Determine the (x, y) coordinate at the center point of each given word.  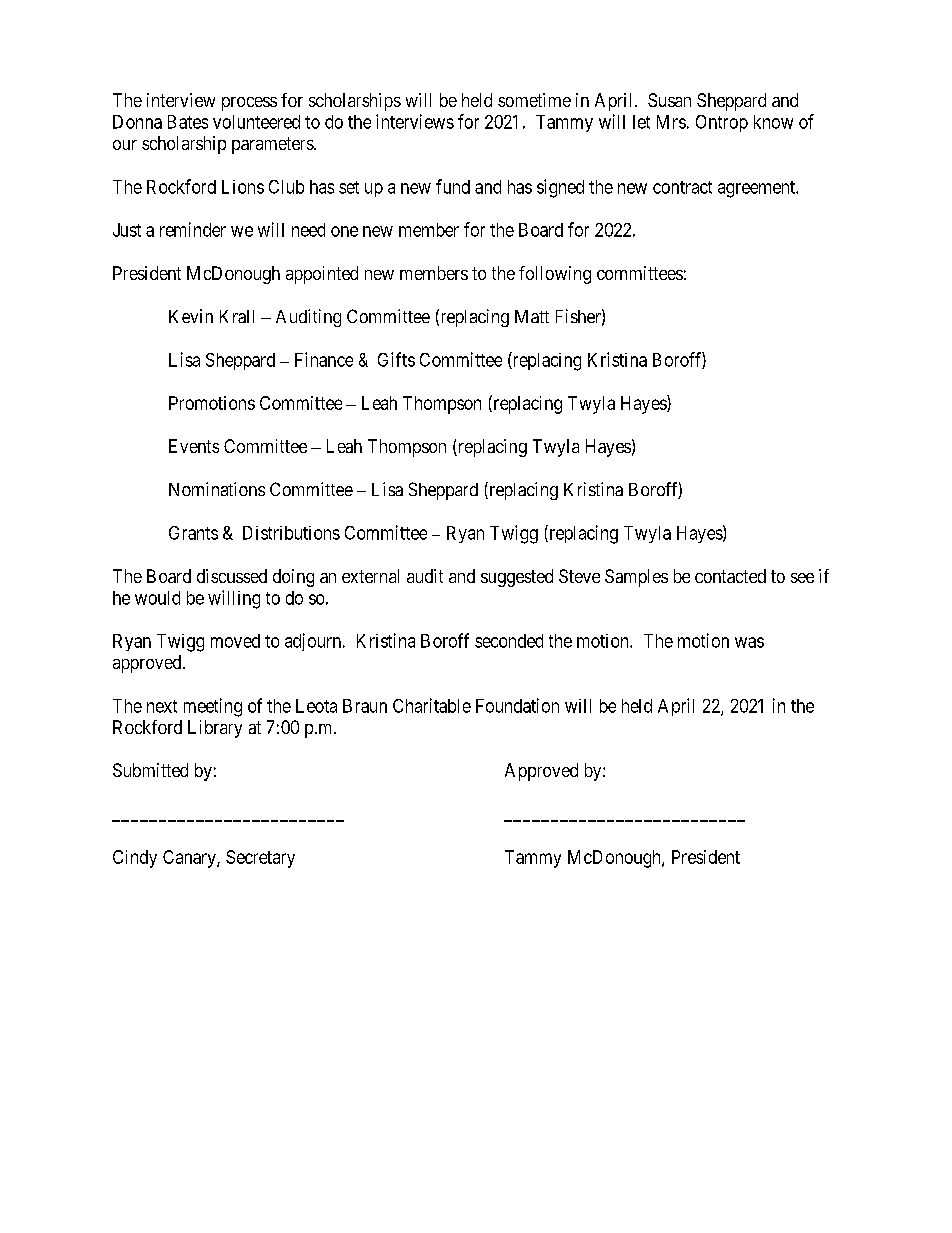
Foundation (517, 705)
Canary (190, 859)
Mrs (671, 122)
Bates (188, 122)
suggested (517, 578)
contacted (730, 576)
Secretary (260, 859)
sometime (534, 100)
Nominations (217, 489)
